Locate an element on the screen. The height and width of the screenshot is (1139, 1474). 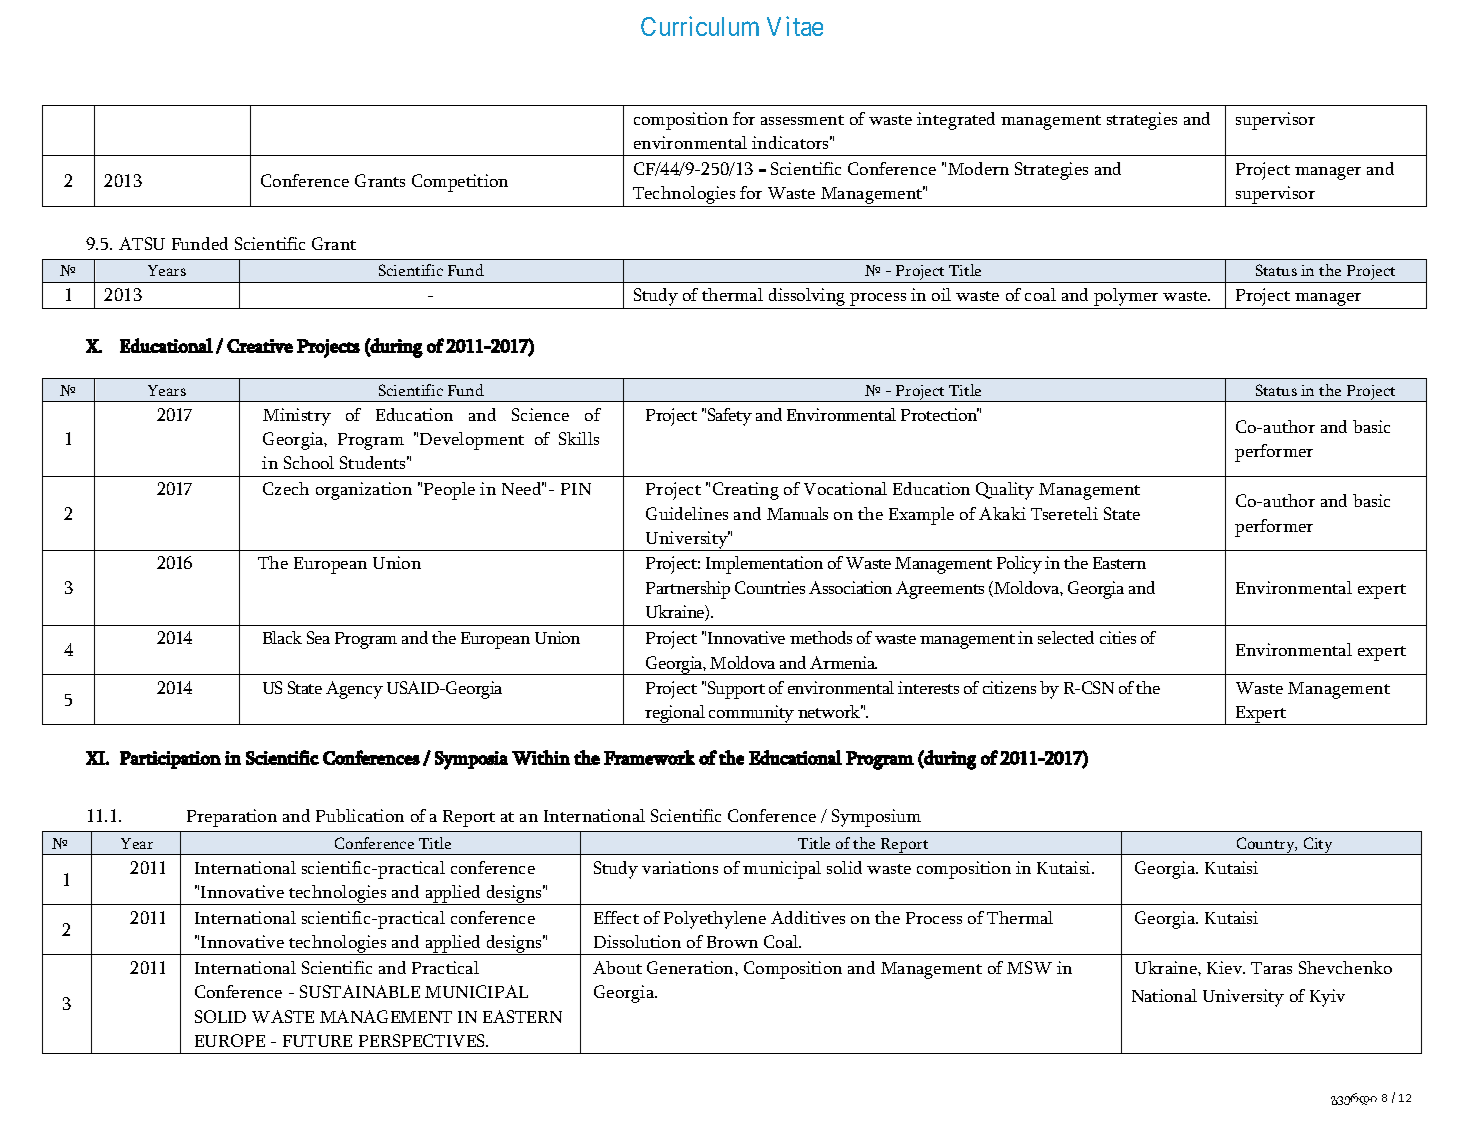
Manuals is located at coordinates (797, 513).
